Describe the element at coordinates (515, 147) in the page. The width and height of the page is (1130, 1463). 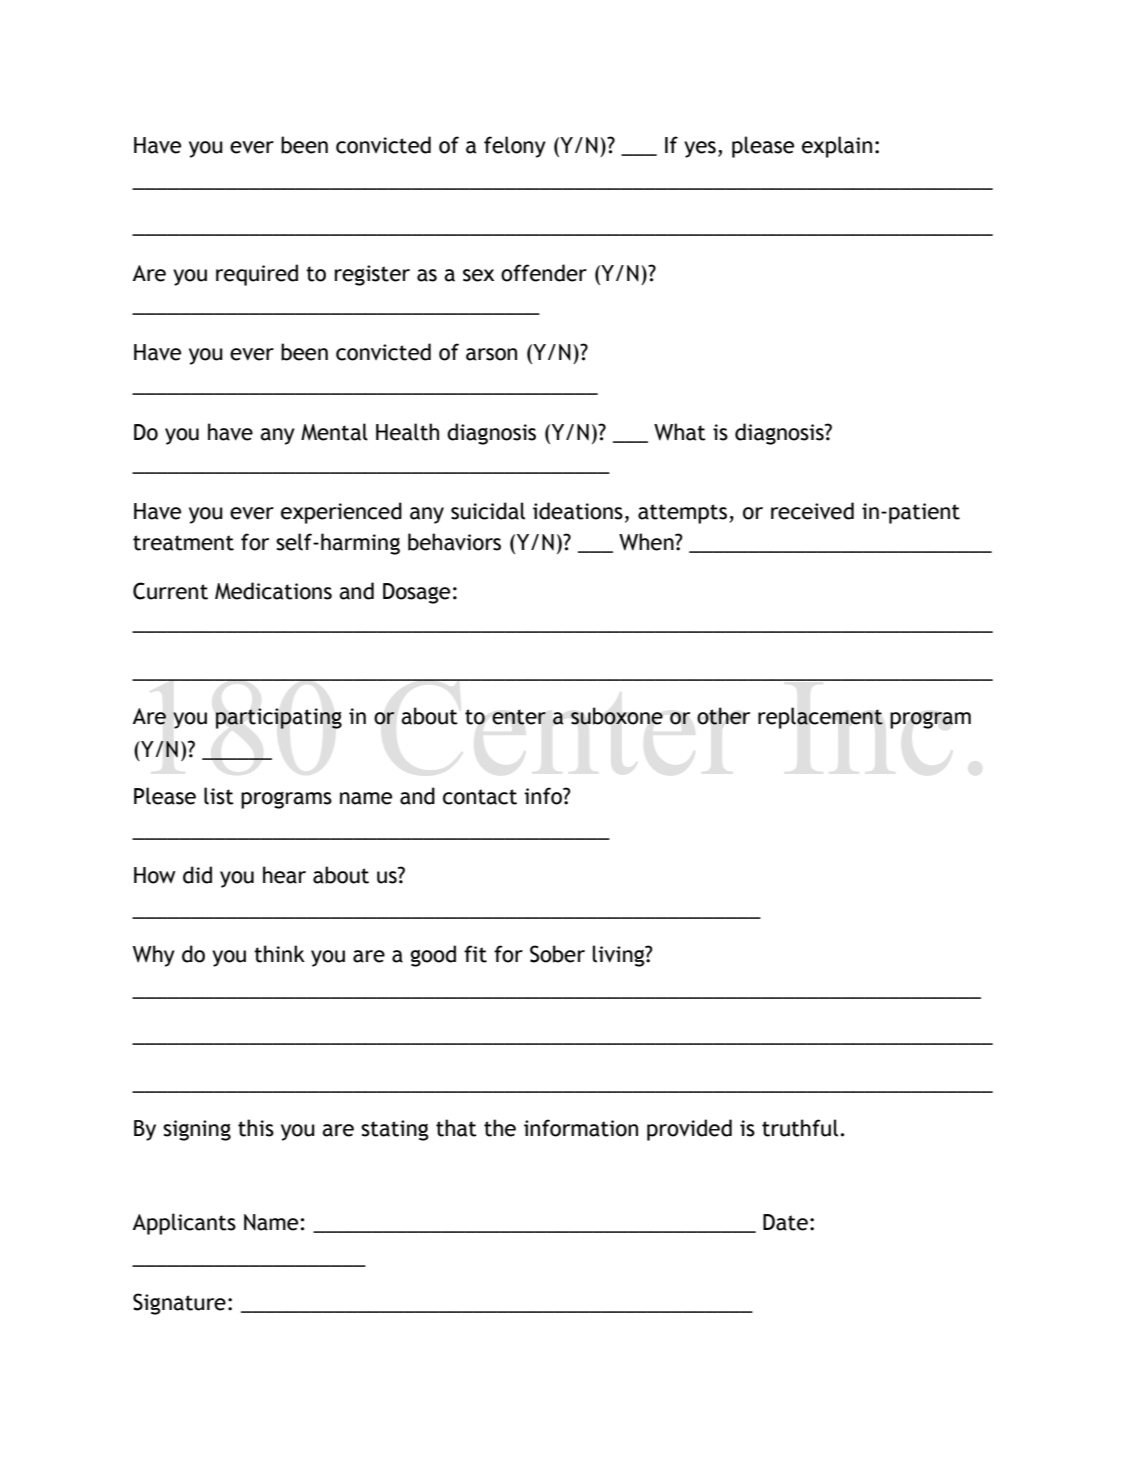
I see `felony` at that location.
